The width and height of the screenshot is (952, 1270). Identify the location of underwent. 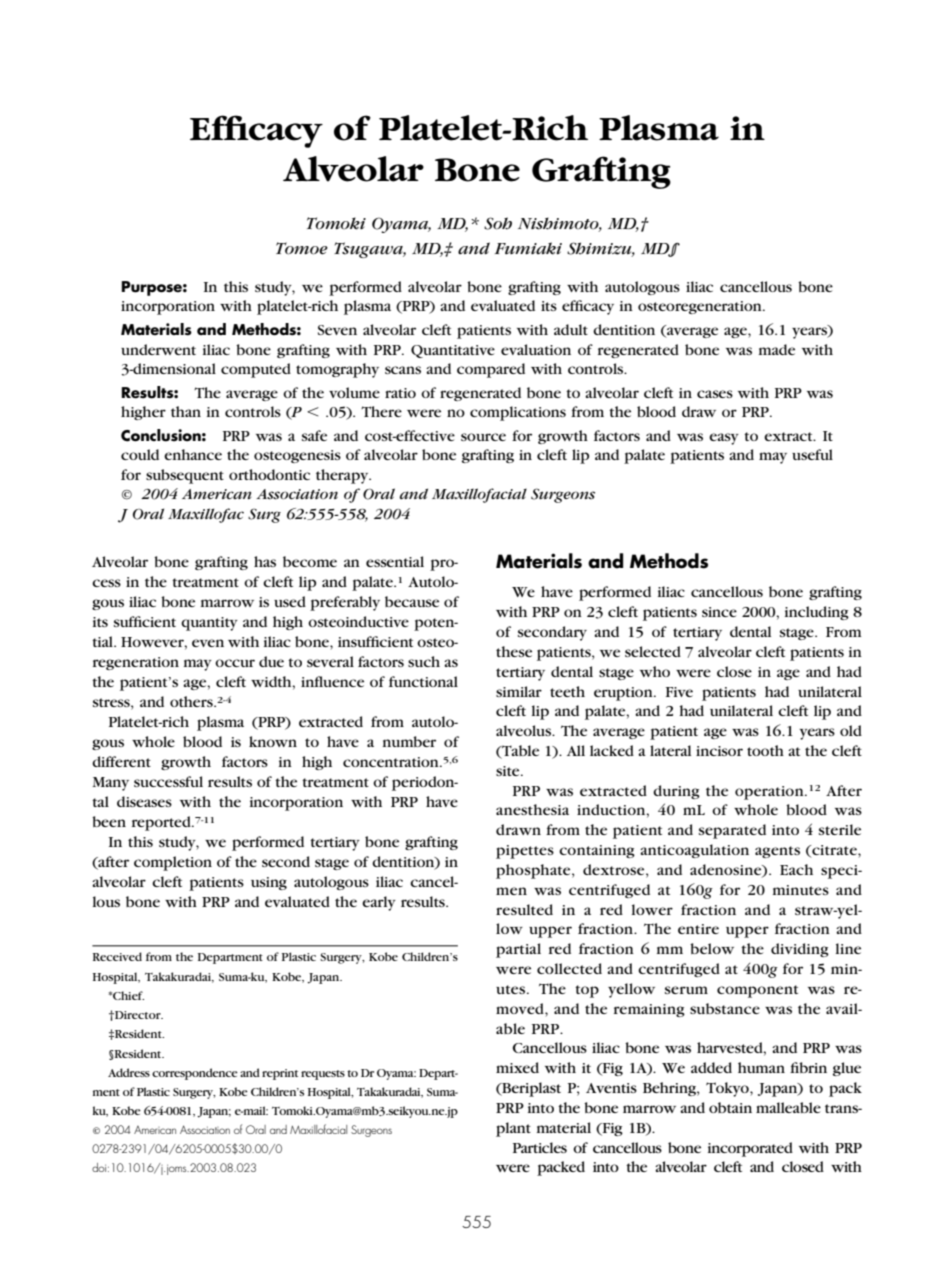
(158, 349).
